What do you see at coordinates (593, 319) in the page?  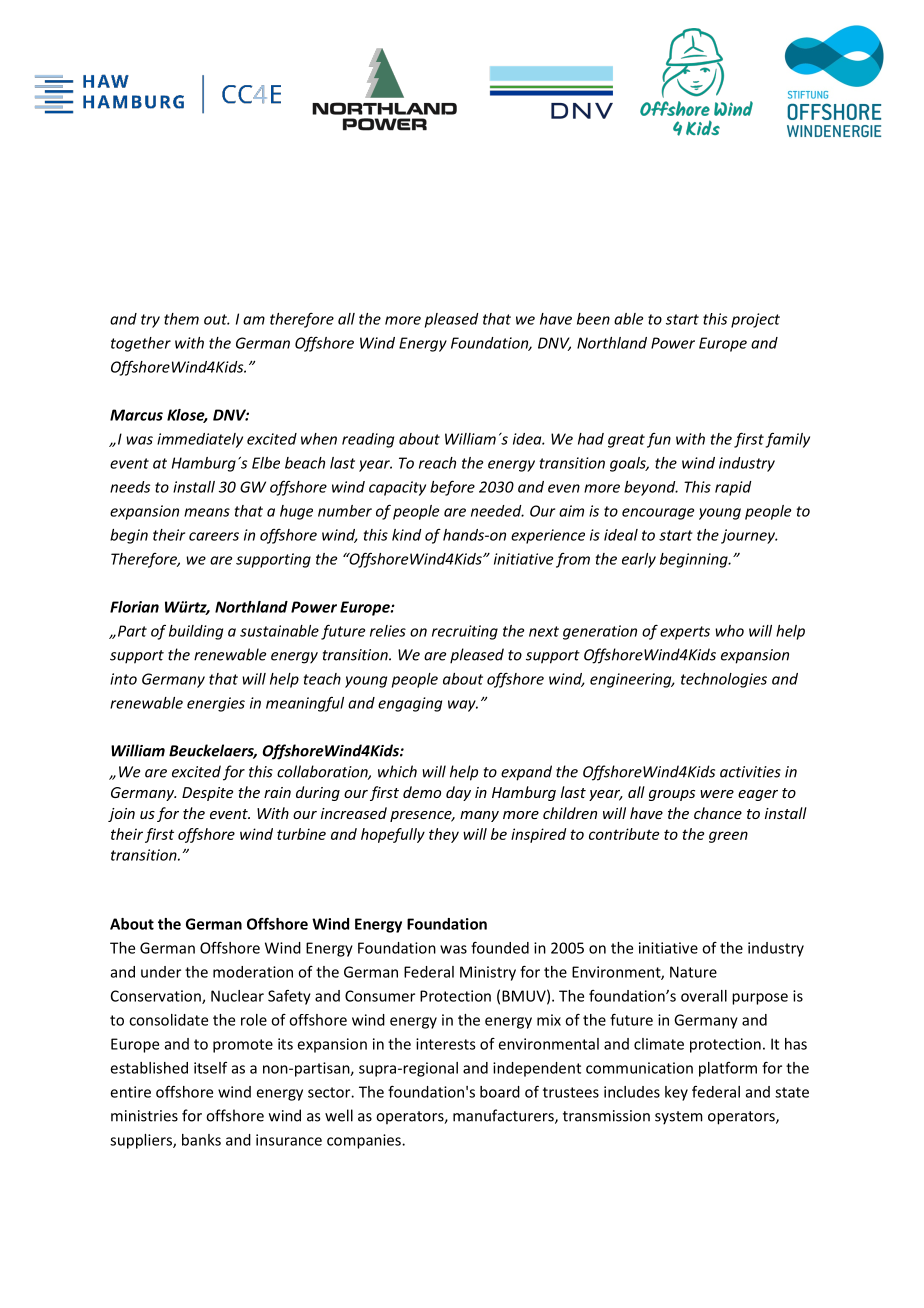 I see `been` at bounding box center [593, 319].
